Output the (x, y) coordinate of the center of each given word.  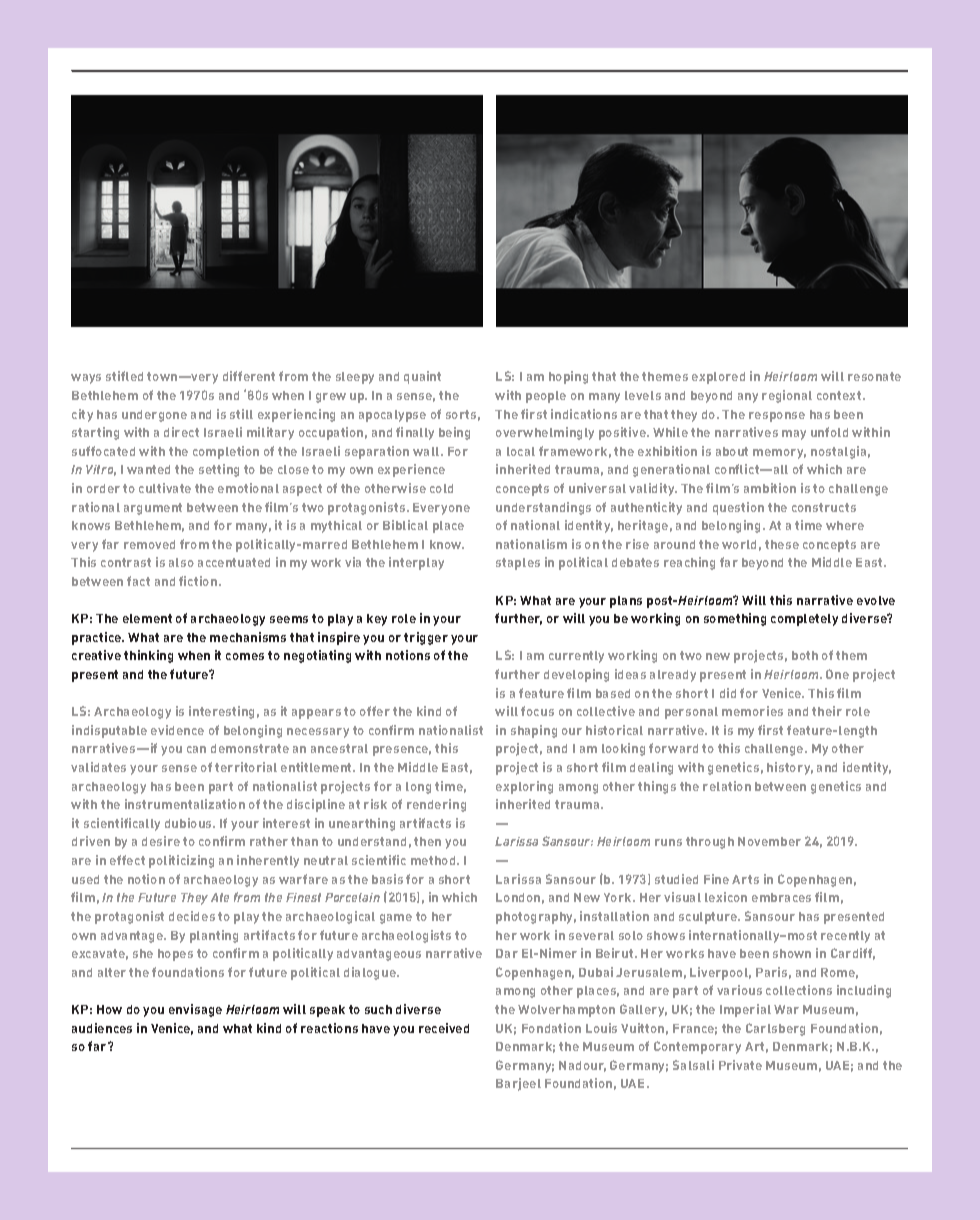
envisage (195, 1010)
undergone (154, 416)
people (546, 397)
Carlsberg (775, 1029)
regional (787, 396)
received (444, 1028)
